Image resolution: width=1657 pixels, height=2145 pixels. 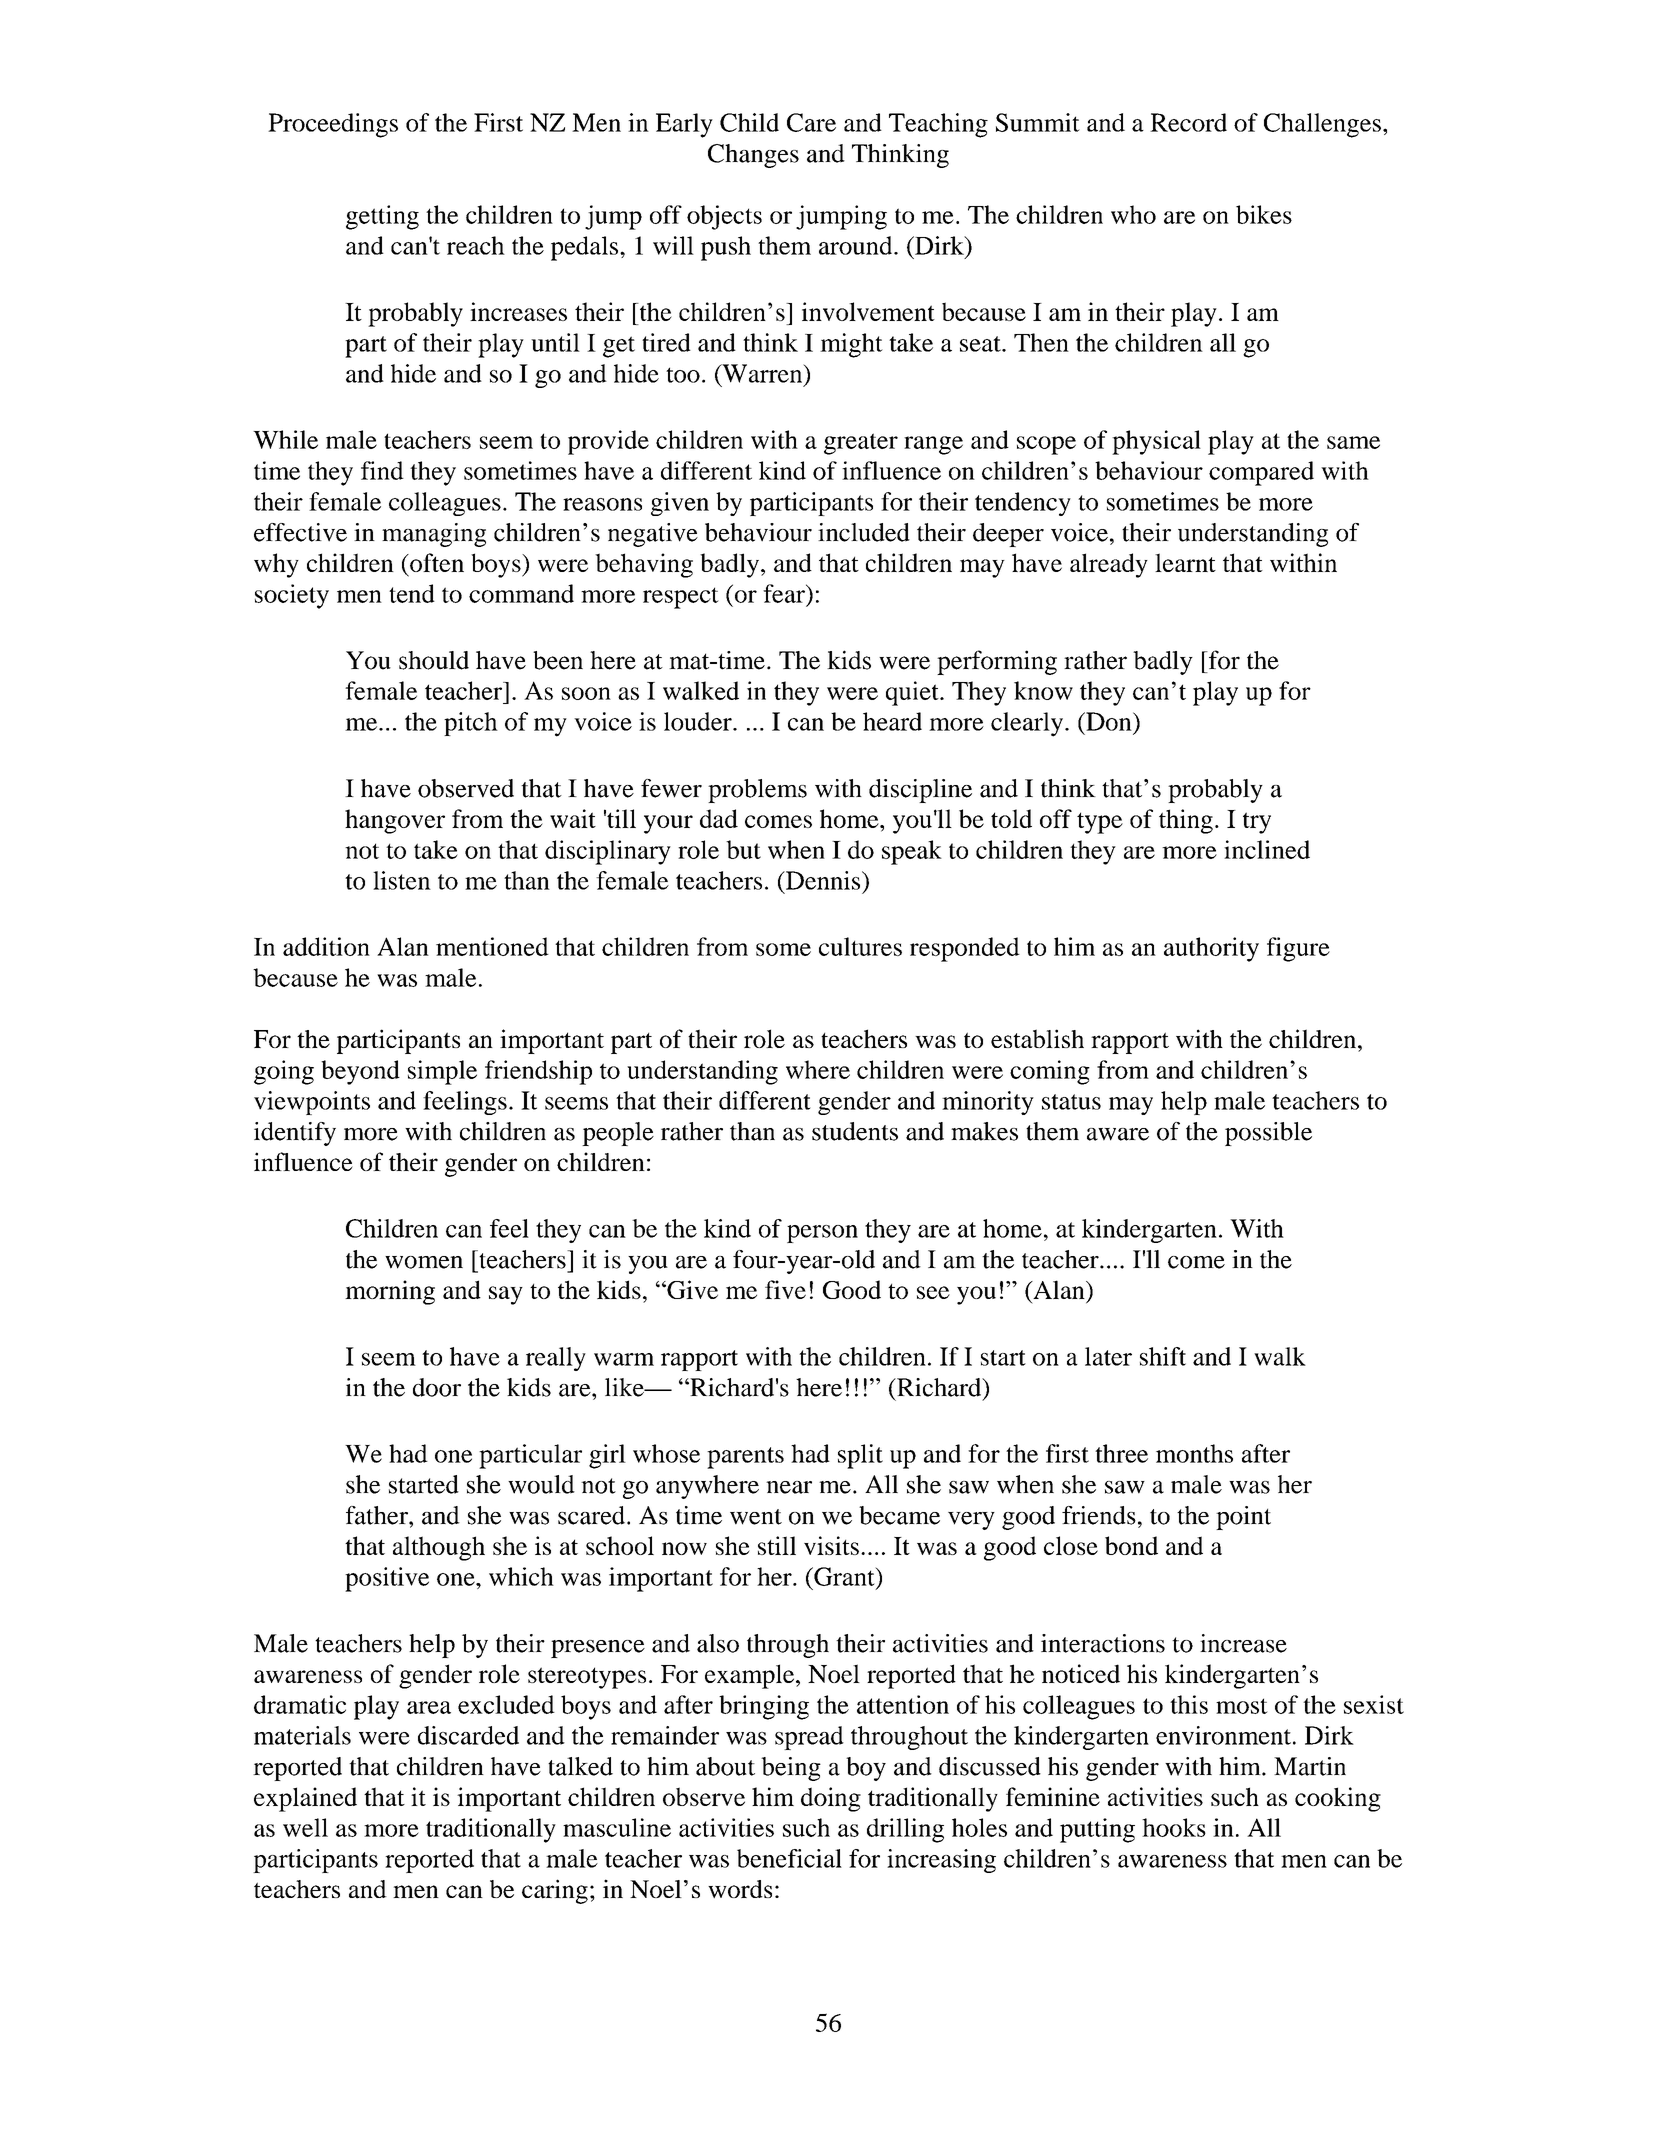 What do you see at coordinates (437, 1387) in the screenshot?
I see `door` at bounding box center [437, 1387].
